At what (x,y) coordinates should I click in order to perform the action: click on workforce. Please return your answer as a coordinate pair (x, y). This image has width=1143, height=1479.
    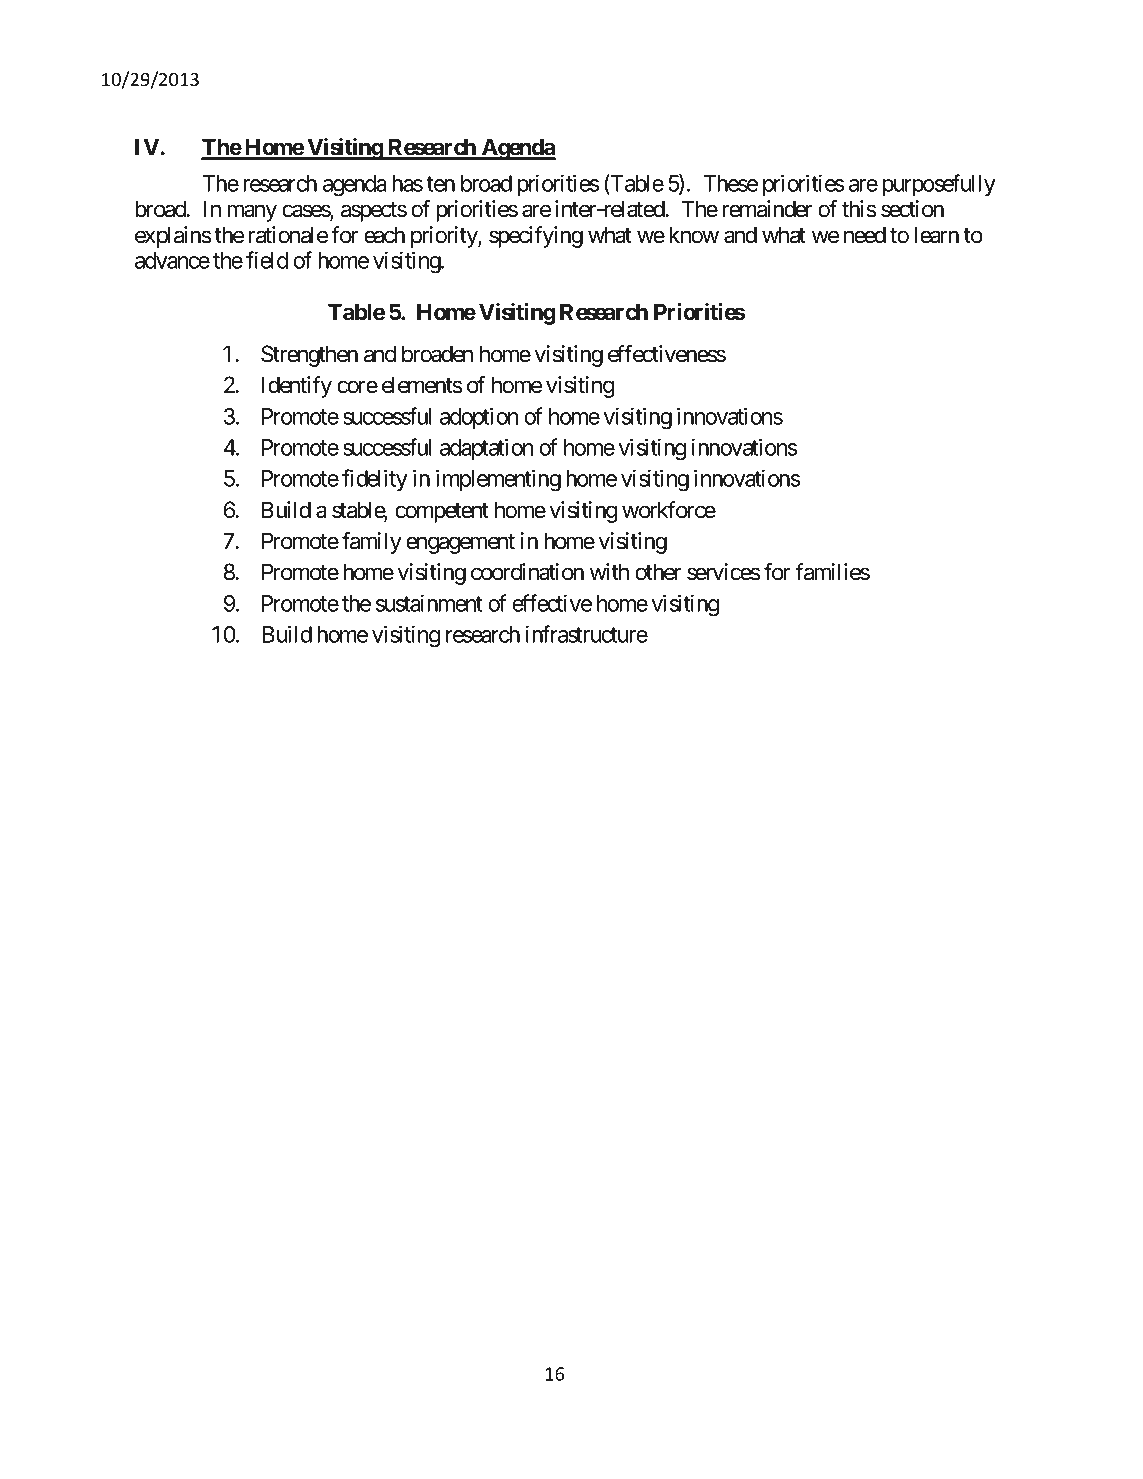
    Looking at the image, I should click on (669, 510).
